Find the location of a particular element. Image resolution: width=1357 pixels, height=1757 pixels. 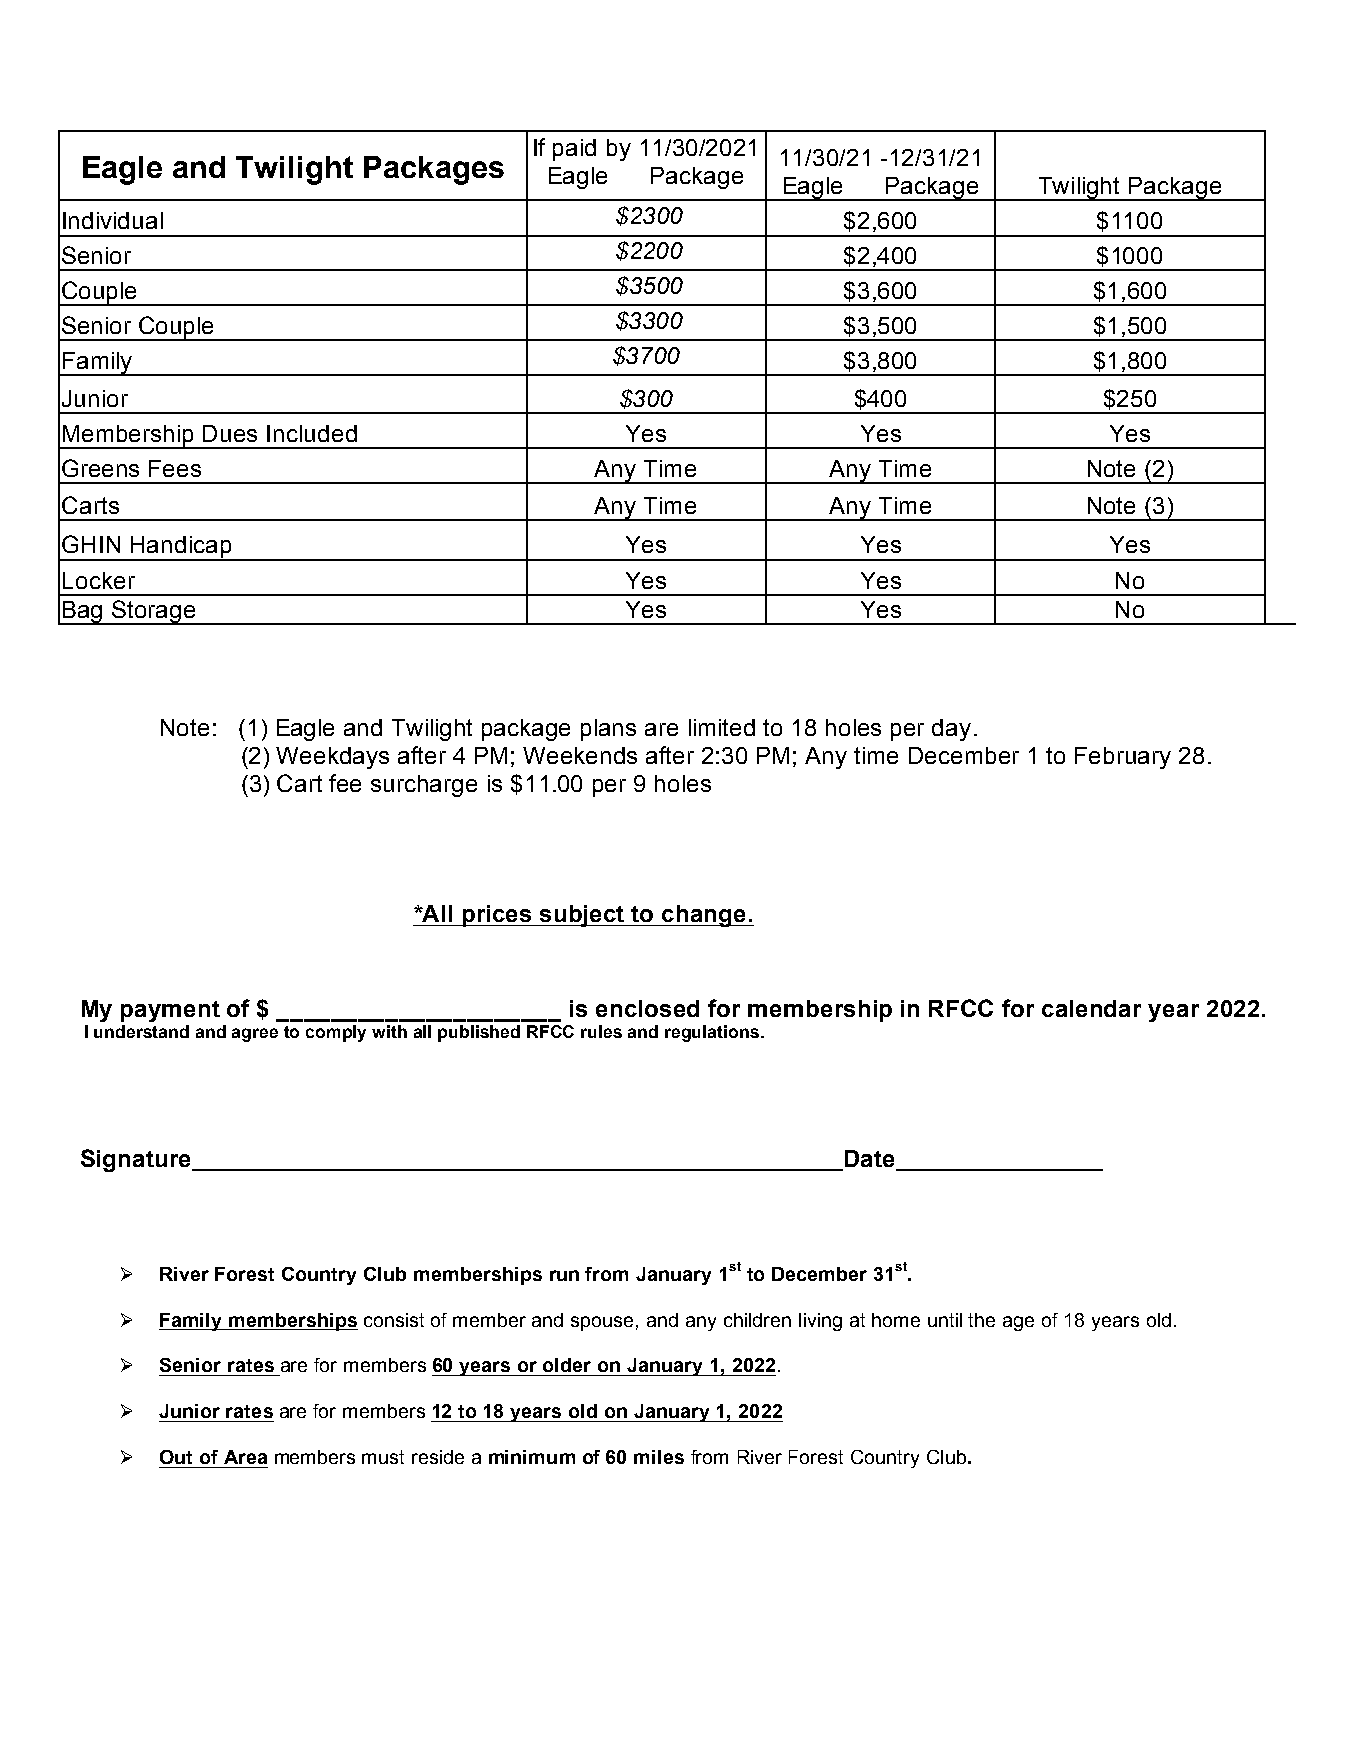

Included is located at coordinates (312, 433).
